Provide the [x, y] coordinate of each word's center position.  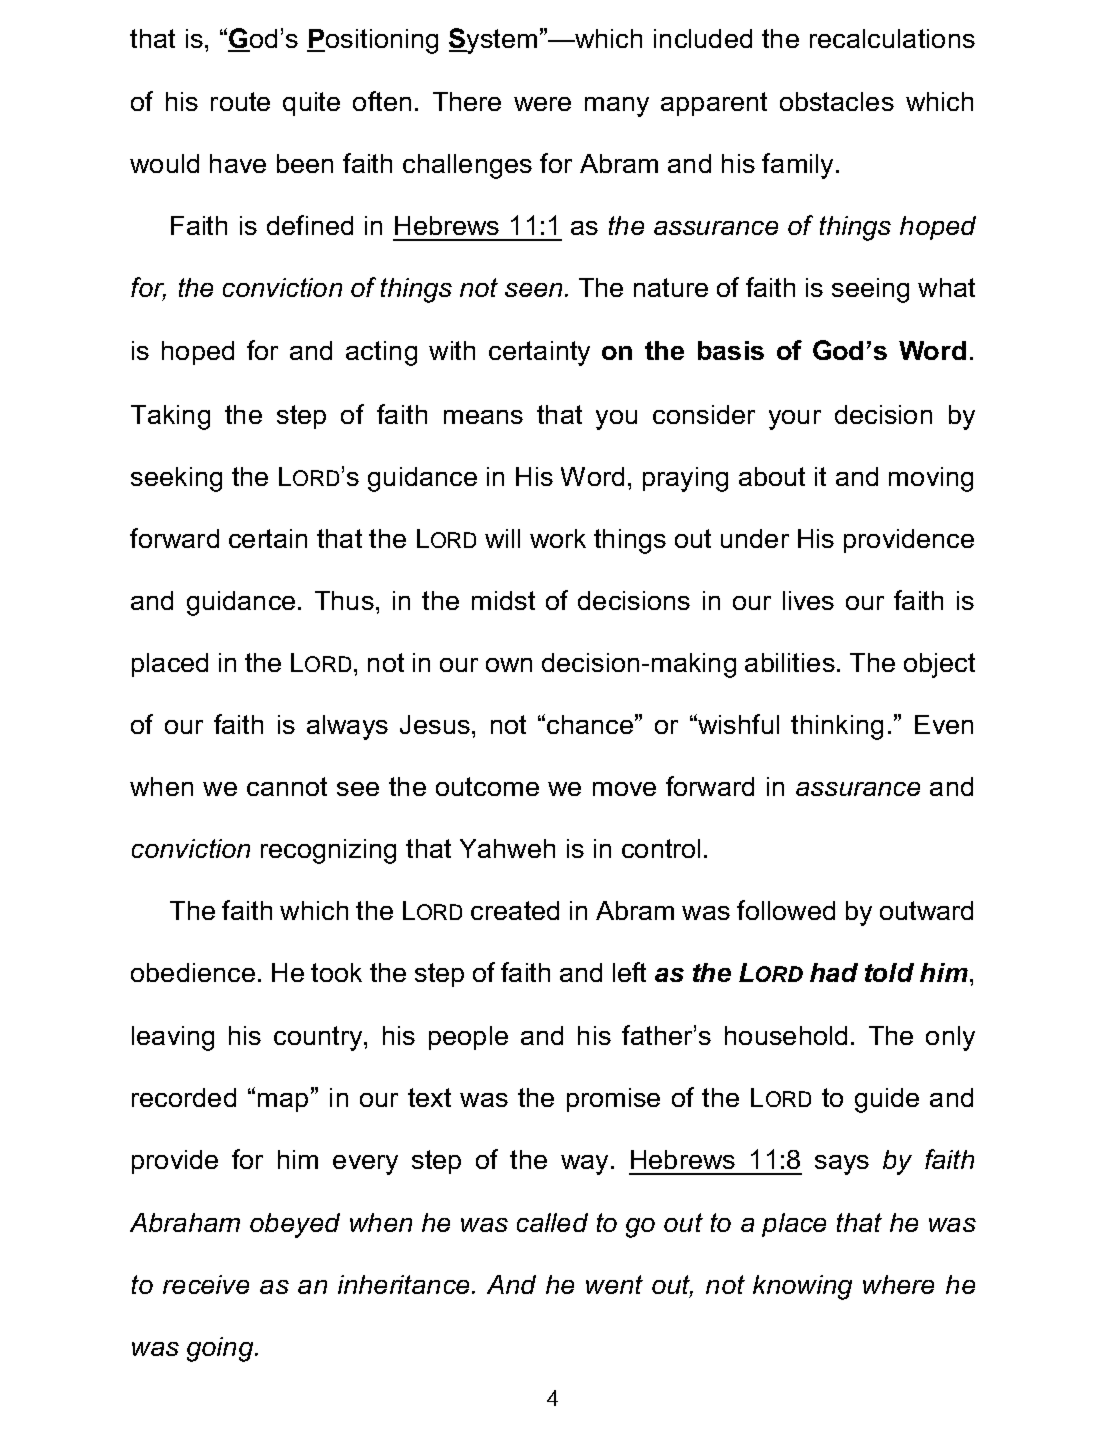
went [614, 1284]
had [834, 972]
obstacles [837, 101]
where [898, 1284]
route [240, 101]
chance [590, 724]
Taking [170, 417]
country [319, 1038]
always [347, 727]
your [795, 420]
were [542, 104]
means [483, 417]
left [629, 972]
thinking [837, 727]
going [220, 1349]
